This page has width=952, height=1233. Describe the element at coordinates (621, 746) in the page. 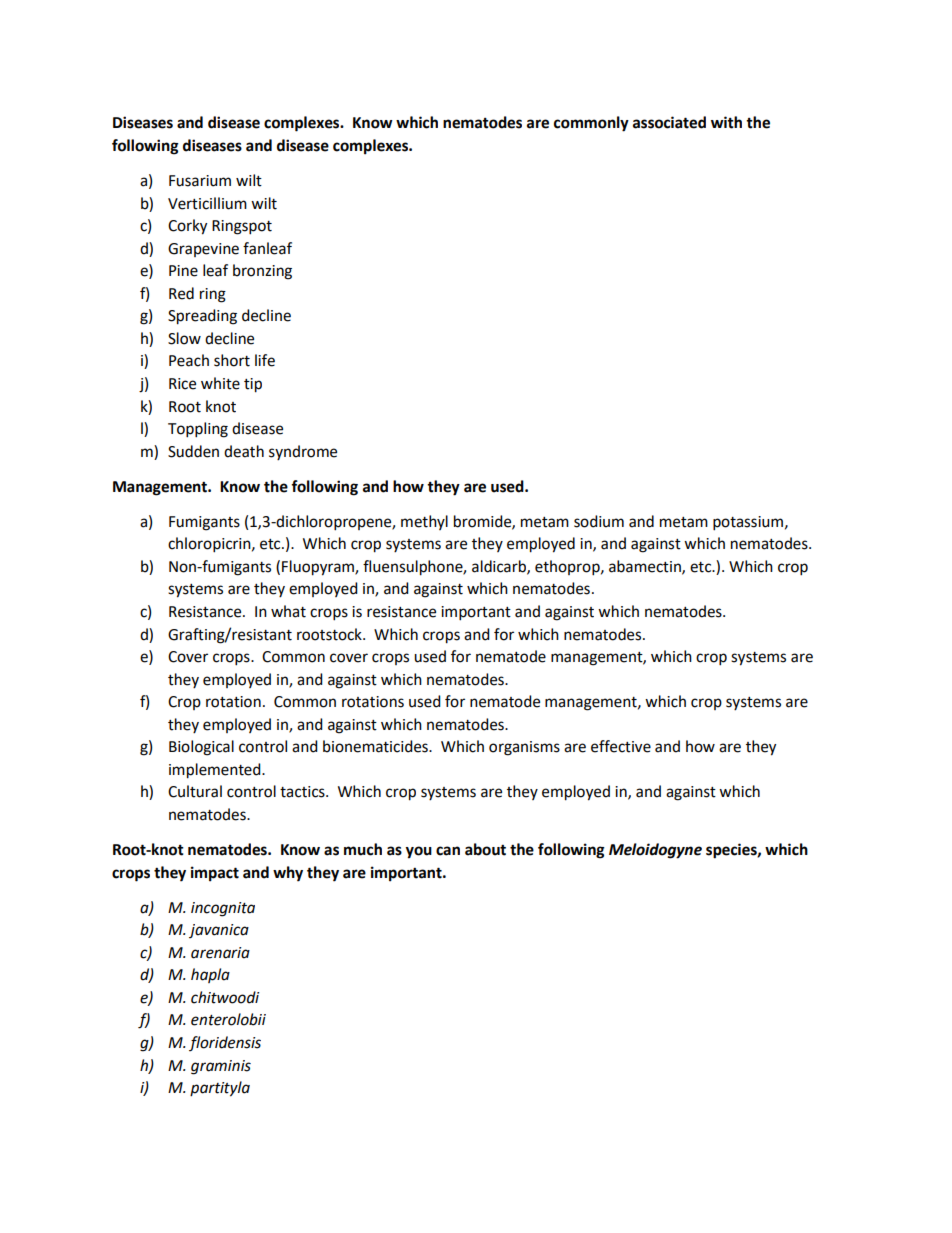

I see `effective` at that location.
